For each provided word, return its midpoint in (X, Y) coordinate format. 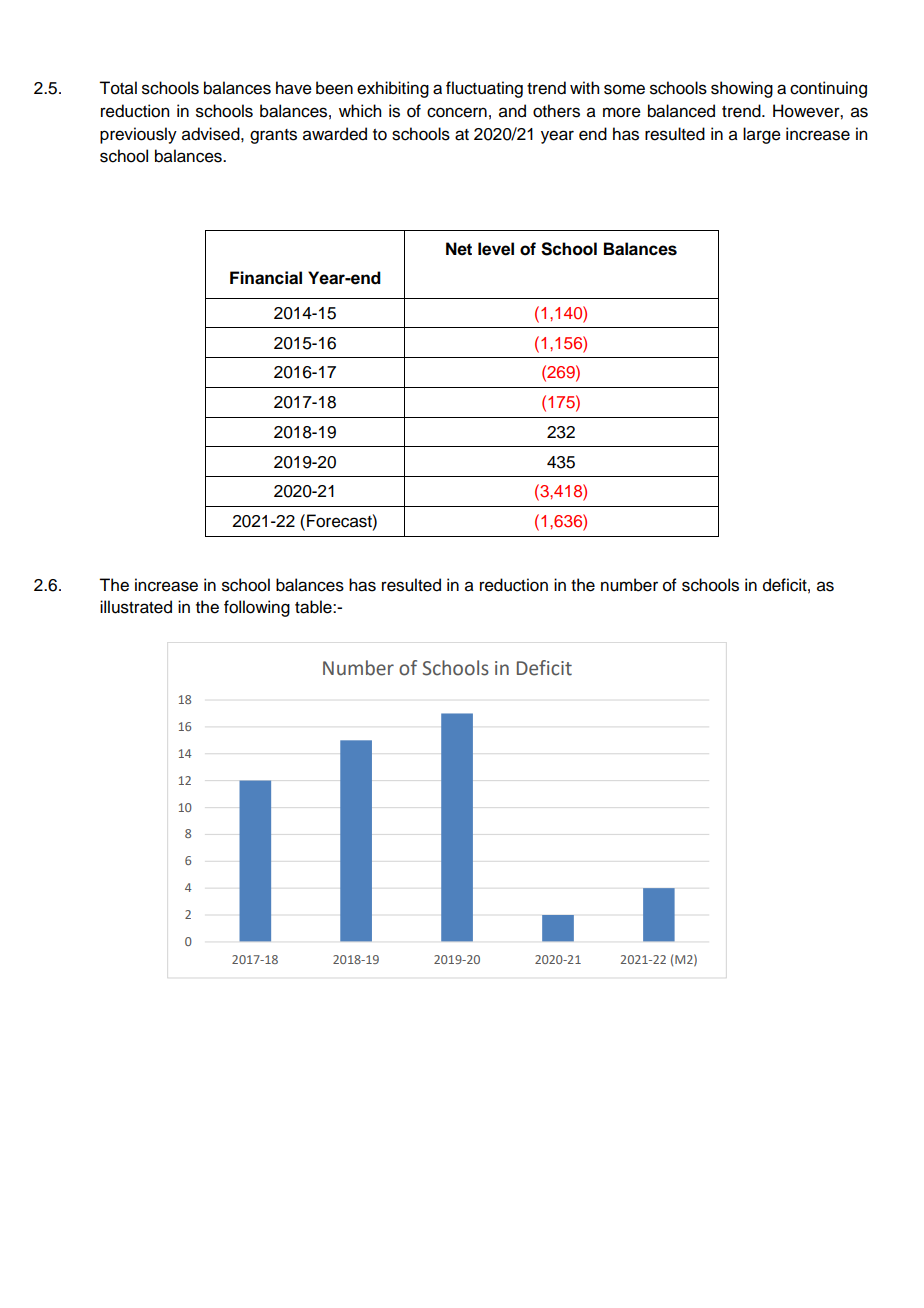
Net (459, 249)
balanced (681, 111)
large (762, 135)
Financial (266, 278)
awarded (335, 134)
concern (457, 112)
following (257, 608)
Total (118, 88)
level (496, 249)
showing (742, 89)
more (622, 112)
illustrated (136, 607)
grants (273, 136)
